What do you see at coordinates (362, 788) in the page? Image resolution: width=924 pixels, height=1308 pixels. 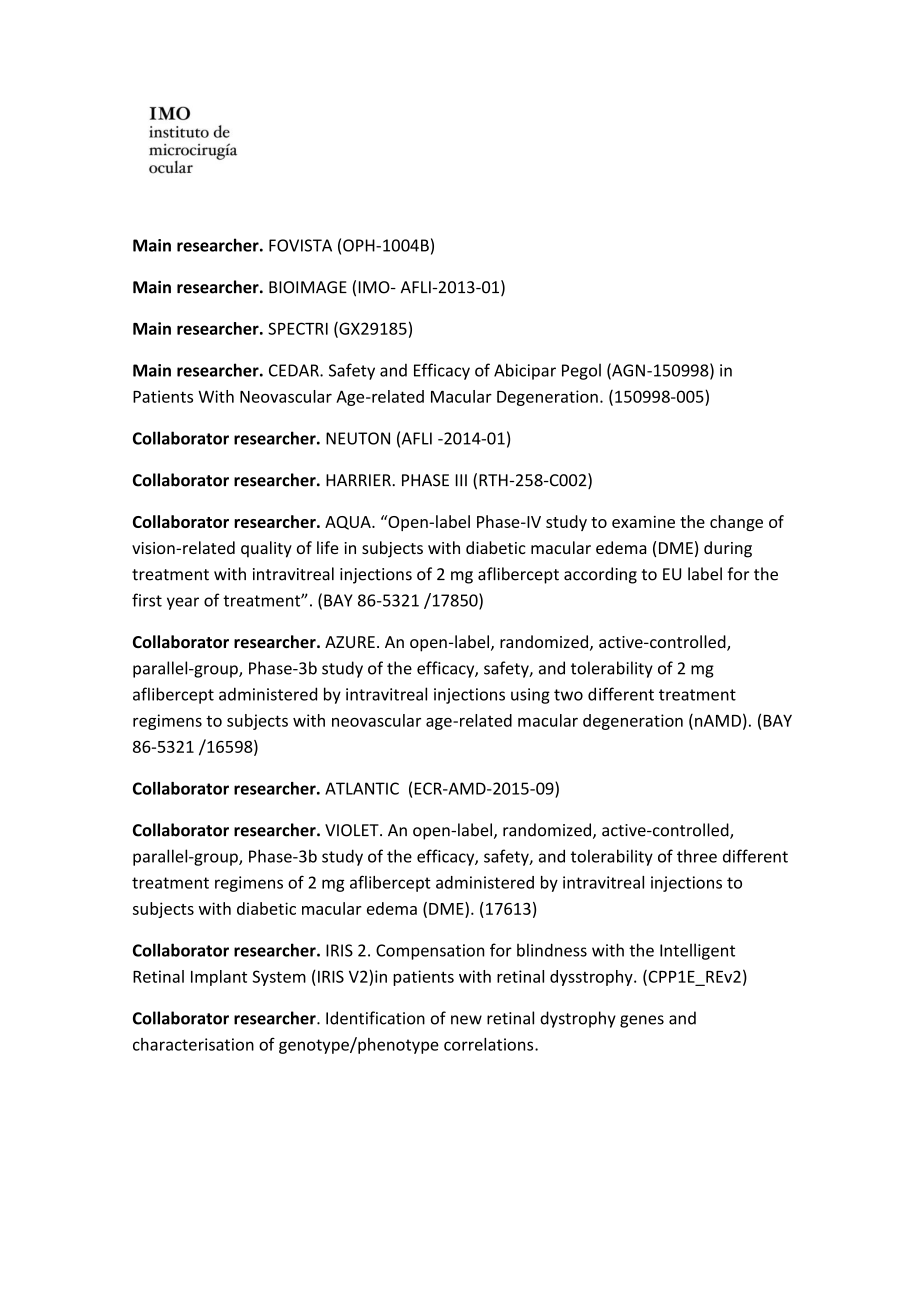 I see `ATLANTIC` at bounding box center [362, 788].
